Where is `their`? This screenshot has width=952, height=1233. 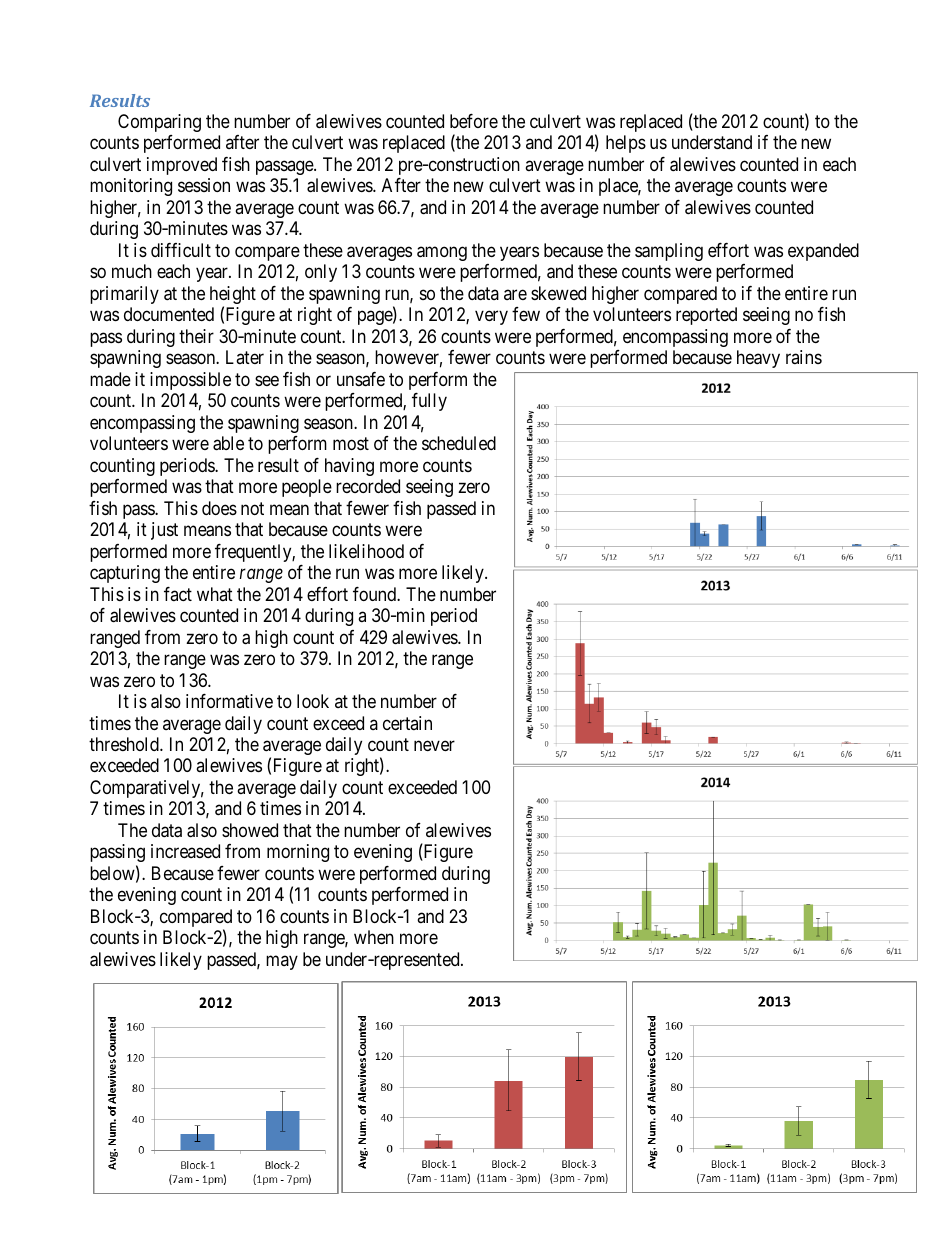 their is located at coordinates (196, 336).
